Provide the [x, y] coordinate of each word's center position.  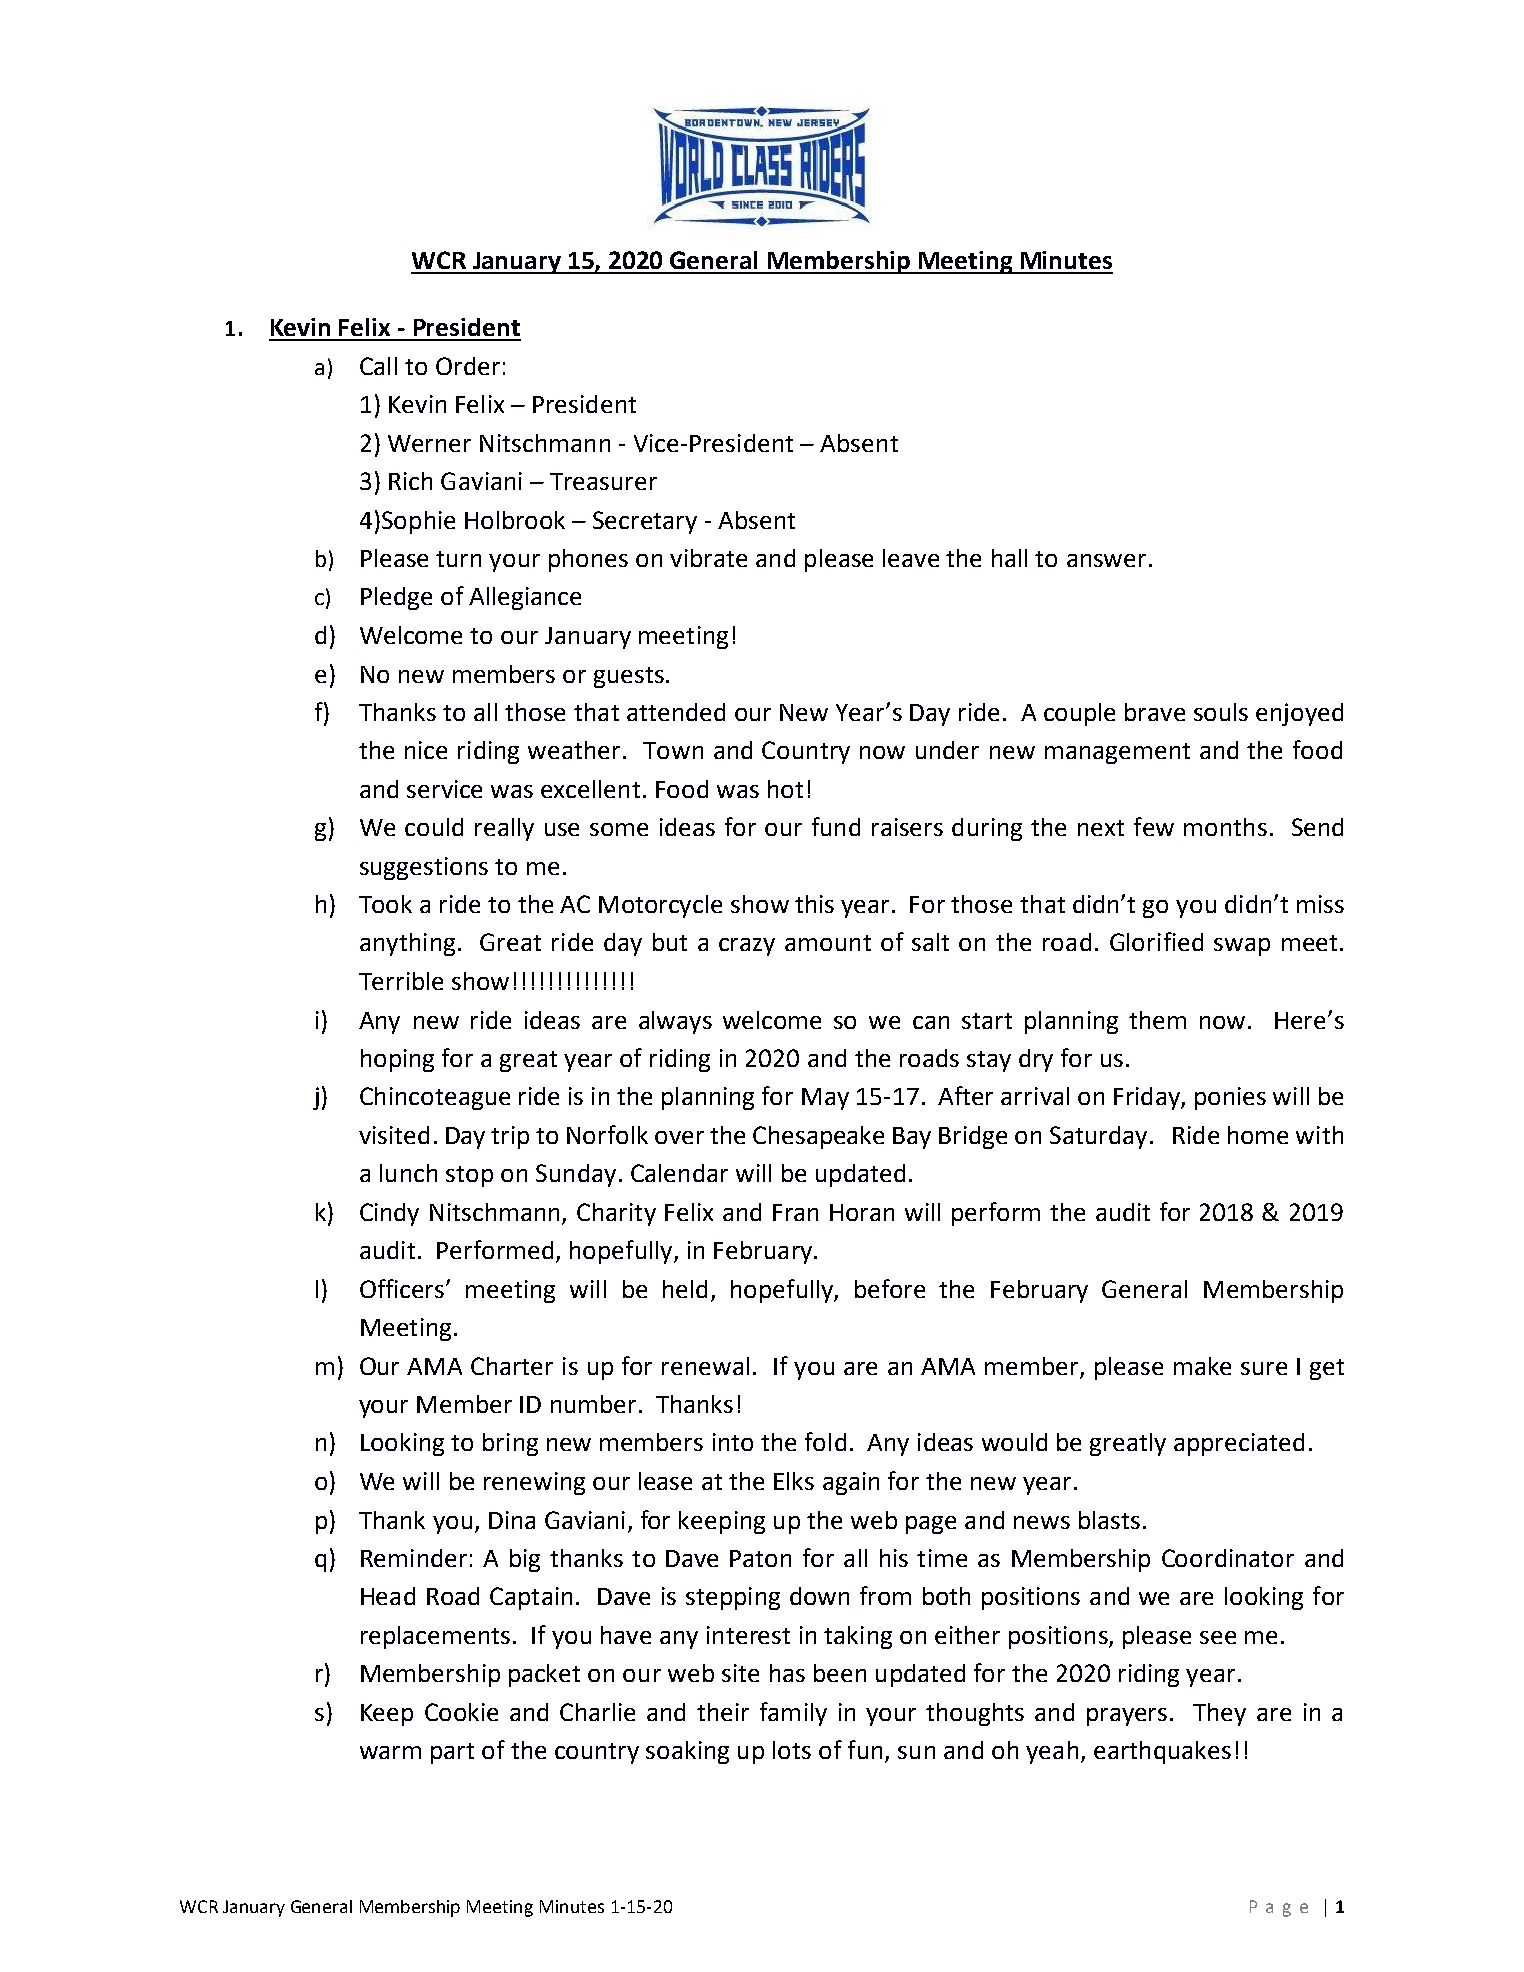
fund [836, 826]
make [1202, 1366]
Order [468, 366]
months [1225, 827]
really [504, 829]
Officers [403, 1288]
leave [911, 558]
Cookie [461, 1712]
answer [1106, 560]
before [890, 1288]
